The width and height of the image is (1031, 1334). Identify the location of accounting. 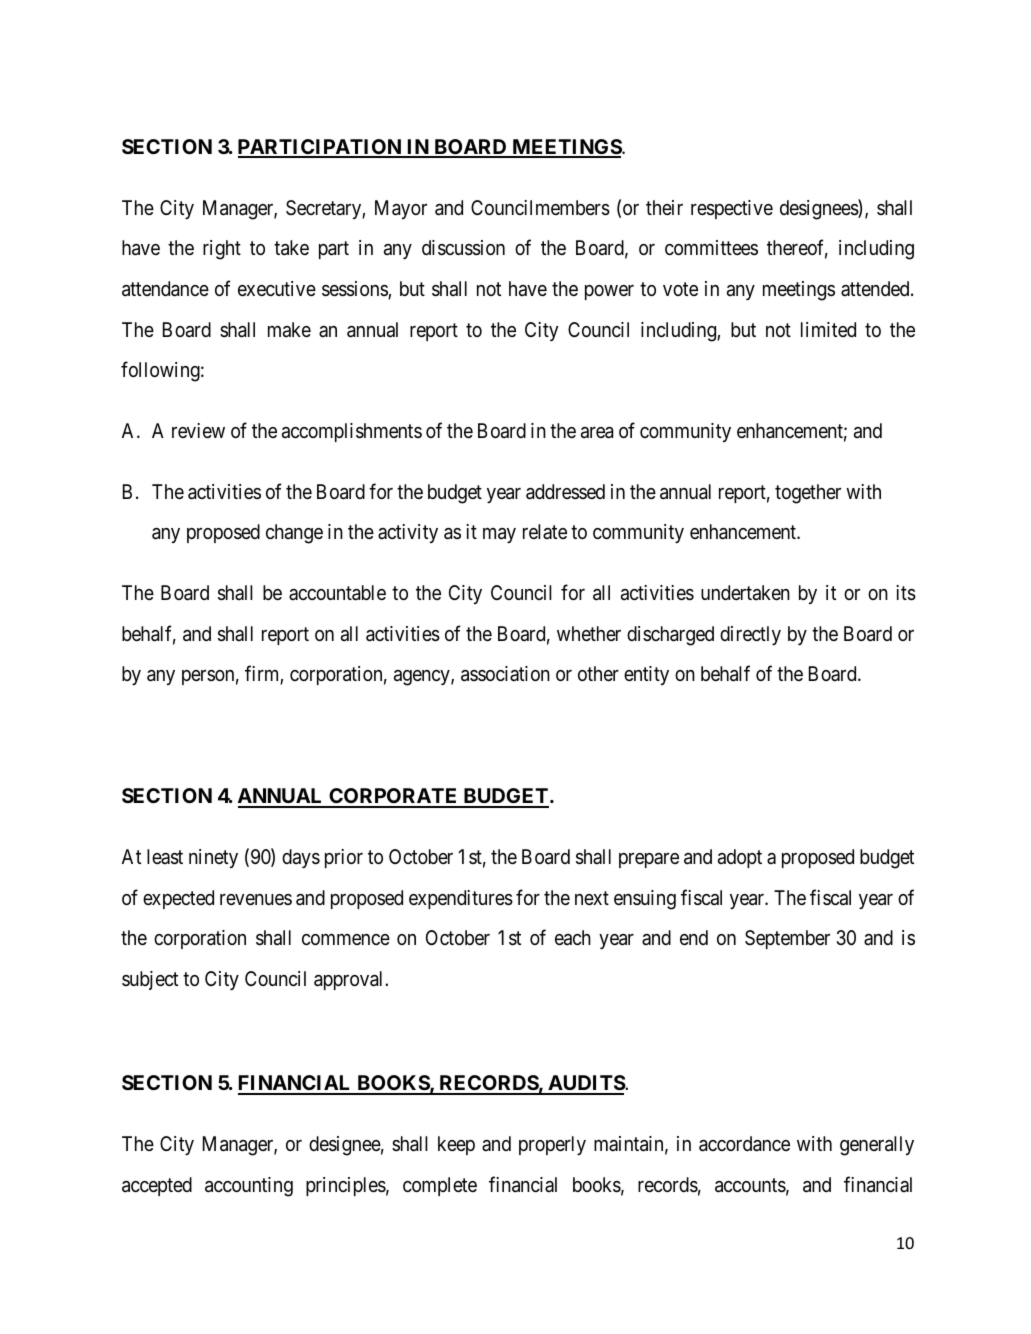
(249, 1187).
